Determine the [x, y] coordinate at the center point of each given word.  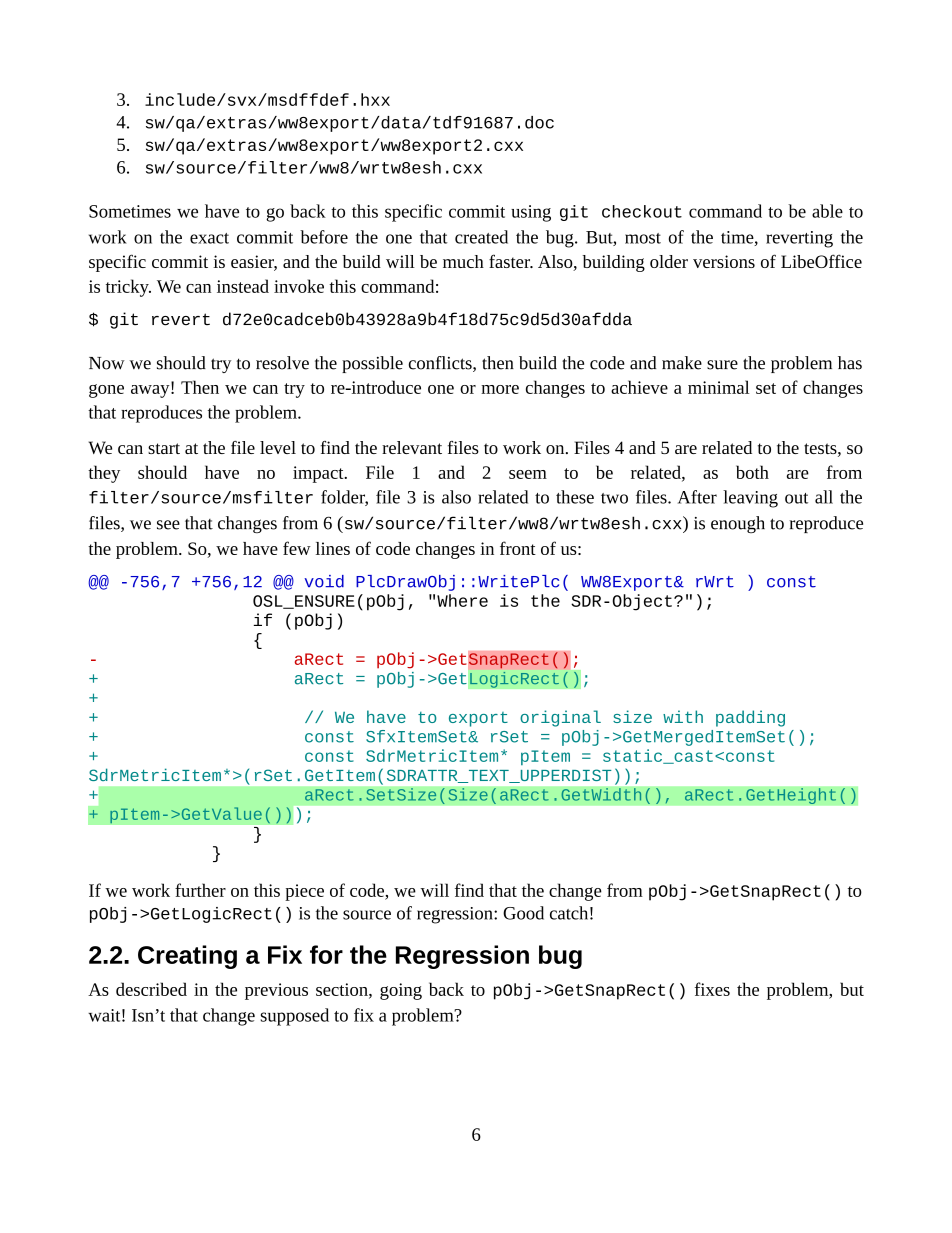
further [200, 890]
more [500, 389]
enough [738, 524]
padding [750, 718]
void [324, 581]
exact [209, 238]
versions [724, 261]
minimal [718, 387]
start [164, 448]
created [481, 237]
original [560, 718]
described [151, 989]
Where [462, 600]
